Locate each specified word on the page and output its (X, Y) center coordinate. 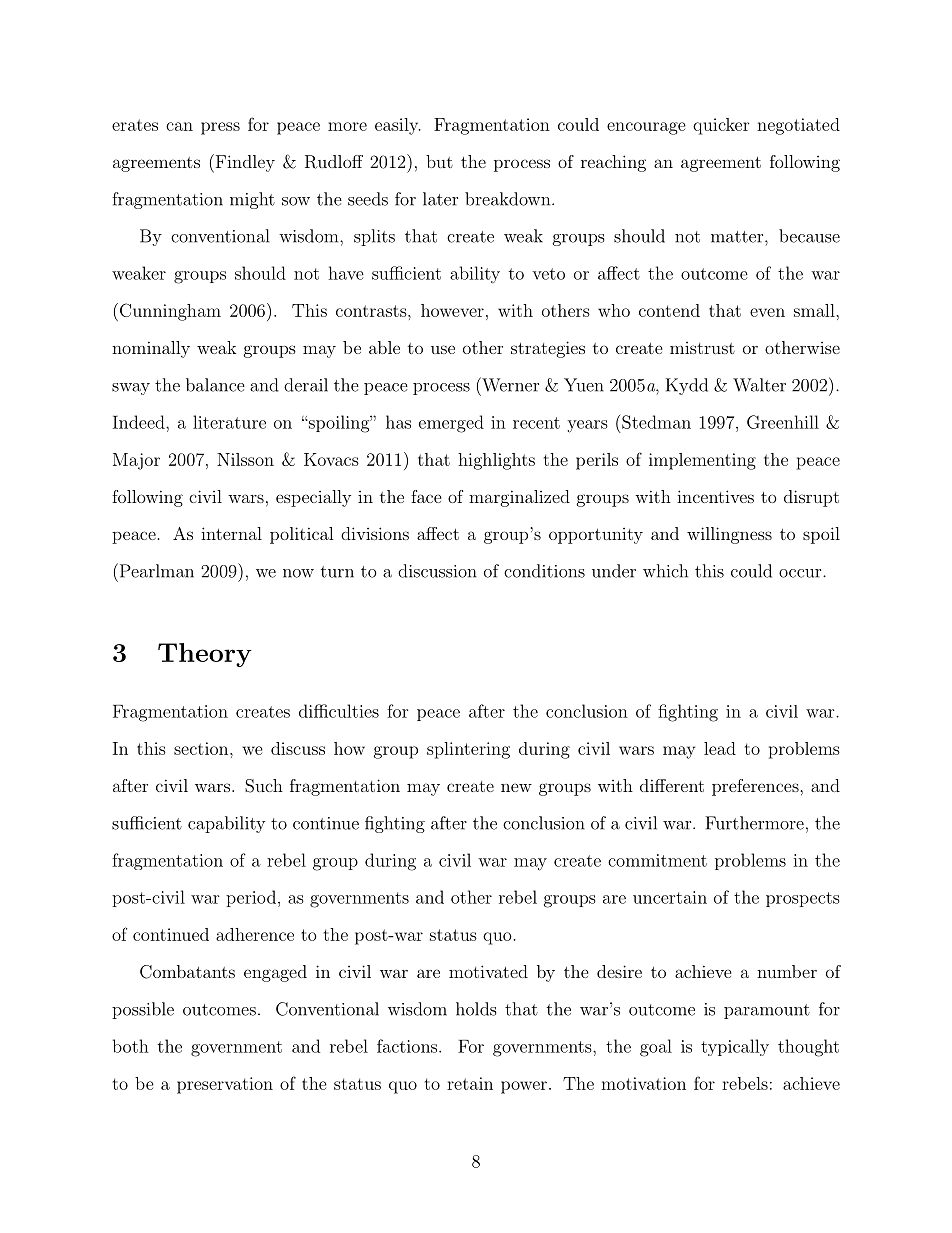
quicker (721, 126)
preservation (225, 1085)
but (439, 161)
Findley (244, 163)
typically (735, 1047)
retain (470, 1083)
